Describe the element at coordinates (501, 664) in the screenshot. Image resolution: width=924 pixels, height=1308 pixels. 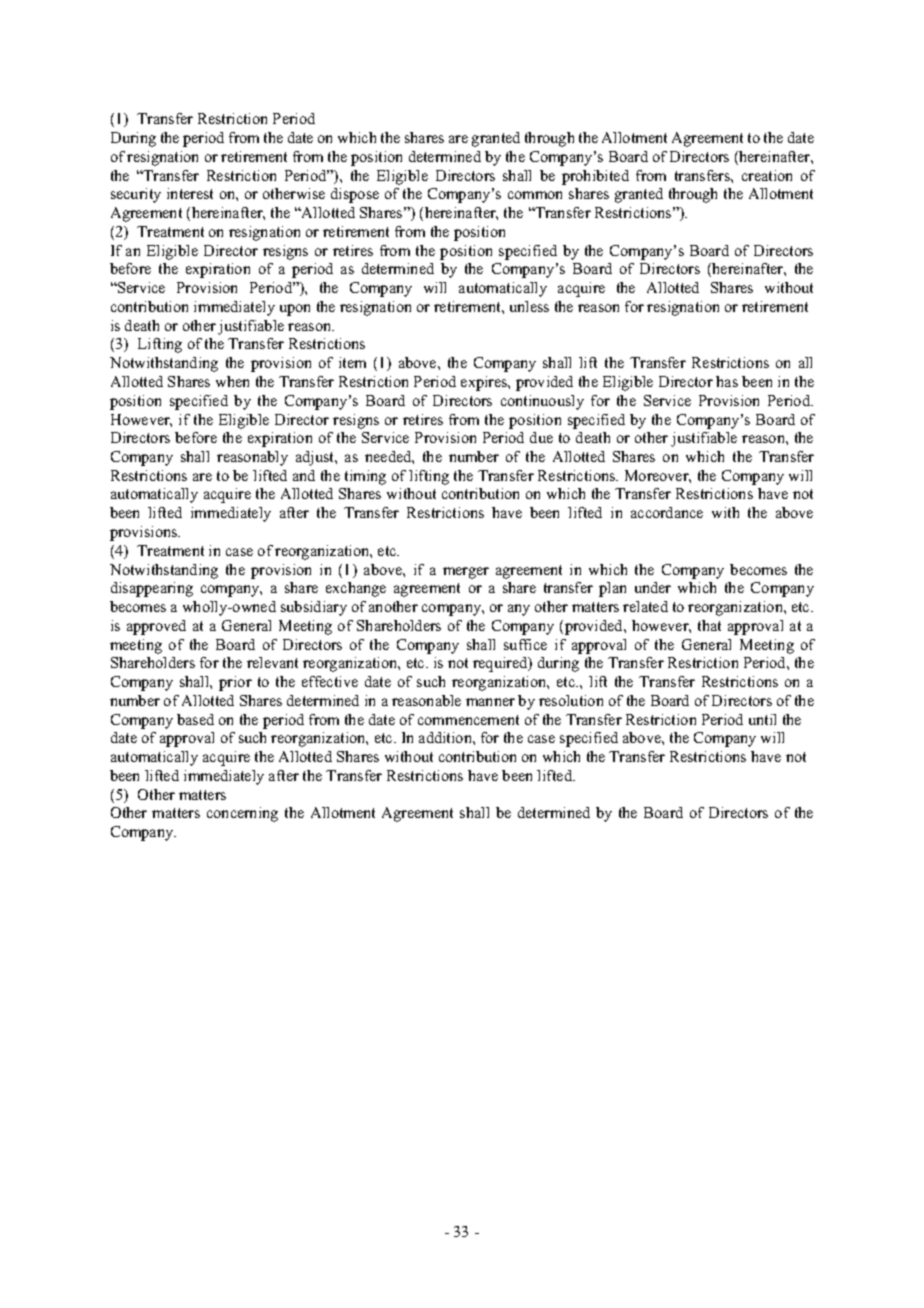
I see `required` at that location.
